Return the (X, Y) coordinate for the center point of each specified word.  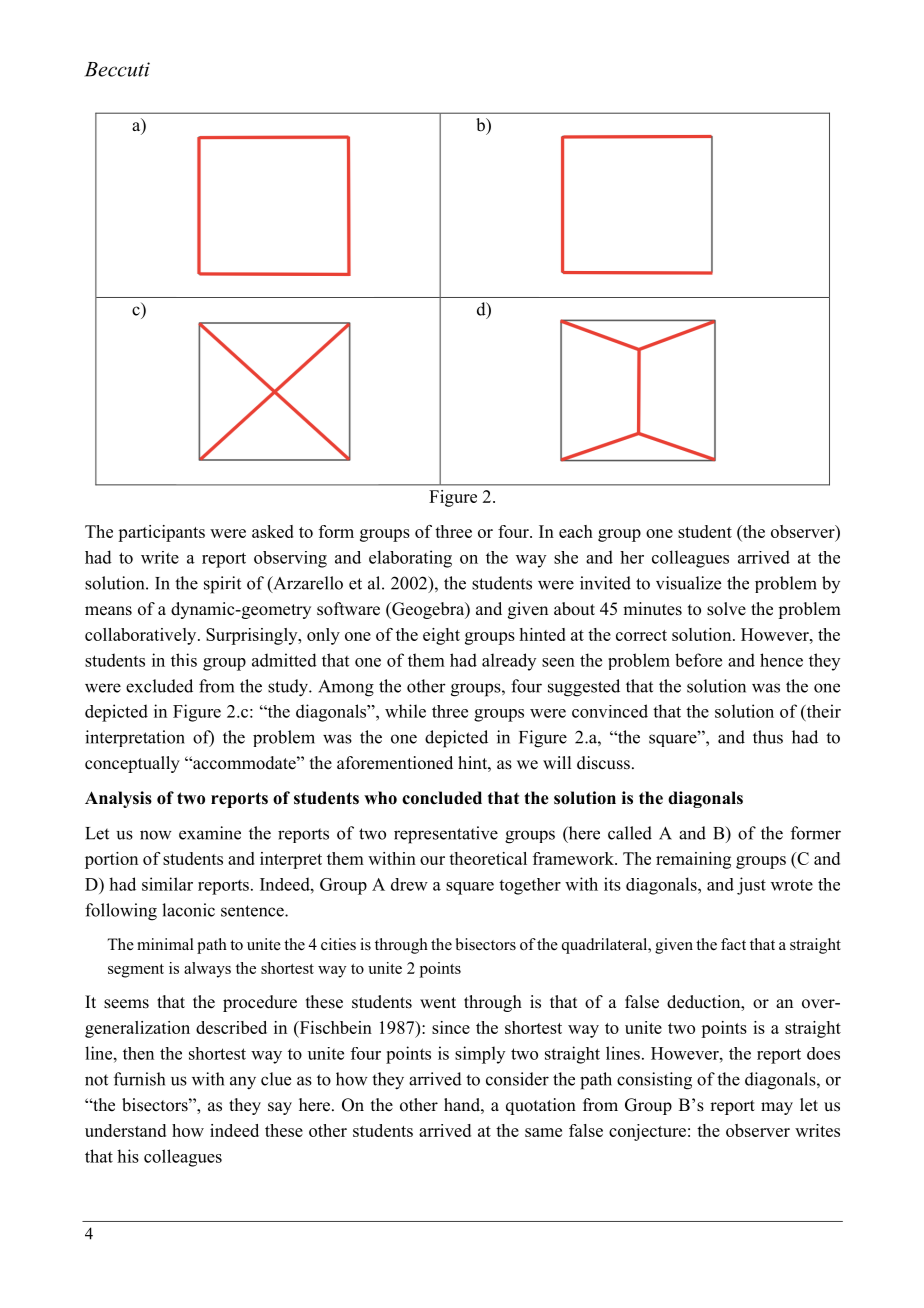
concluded (442, 798)
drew (409, 884)
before (698, 660)
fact (733, 944)
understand (125, 1130)
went (438, 1003)
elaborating (410, 559)
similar (167, 884)
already (509, 662)
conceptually (132, 764)
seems (126, 1004)
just (751, 886)
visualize (688, 583)
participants (161, 533)
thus (768, 737)
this (184, 660)
